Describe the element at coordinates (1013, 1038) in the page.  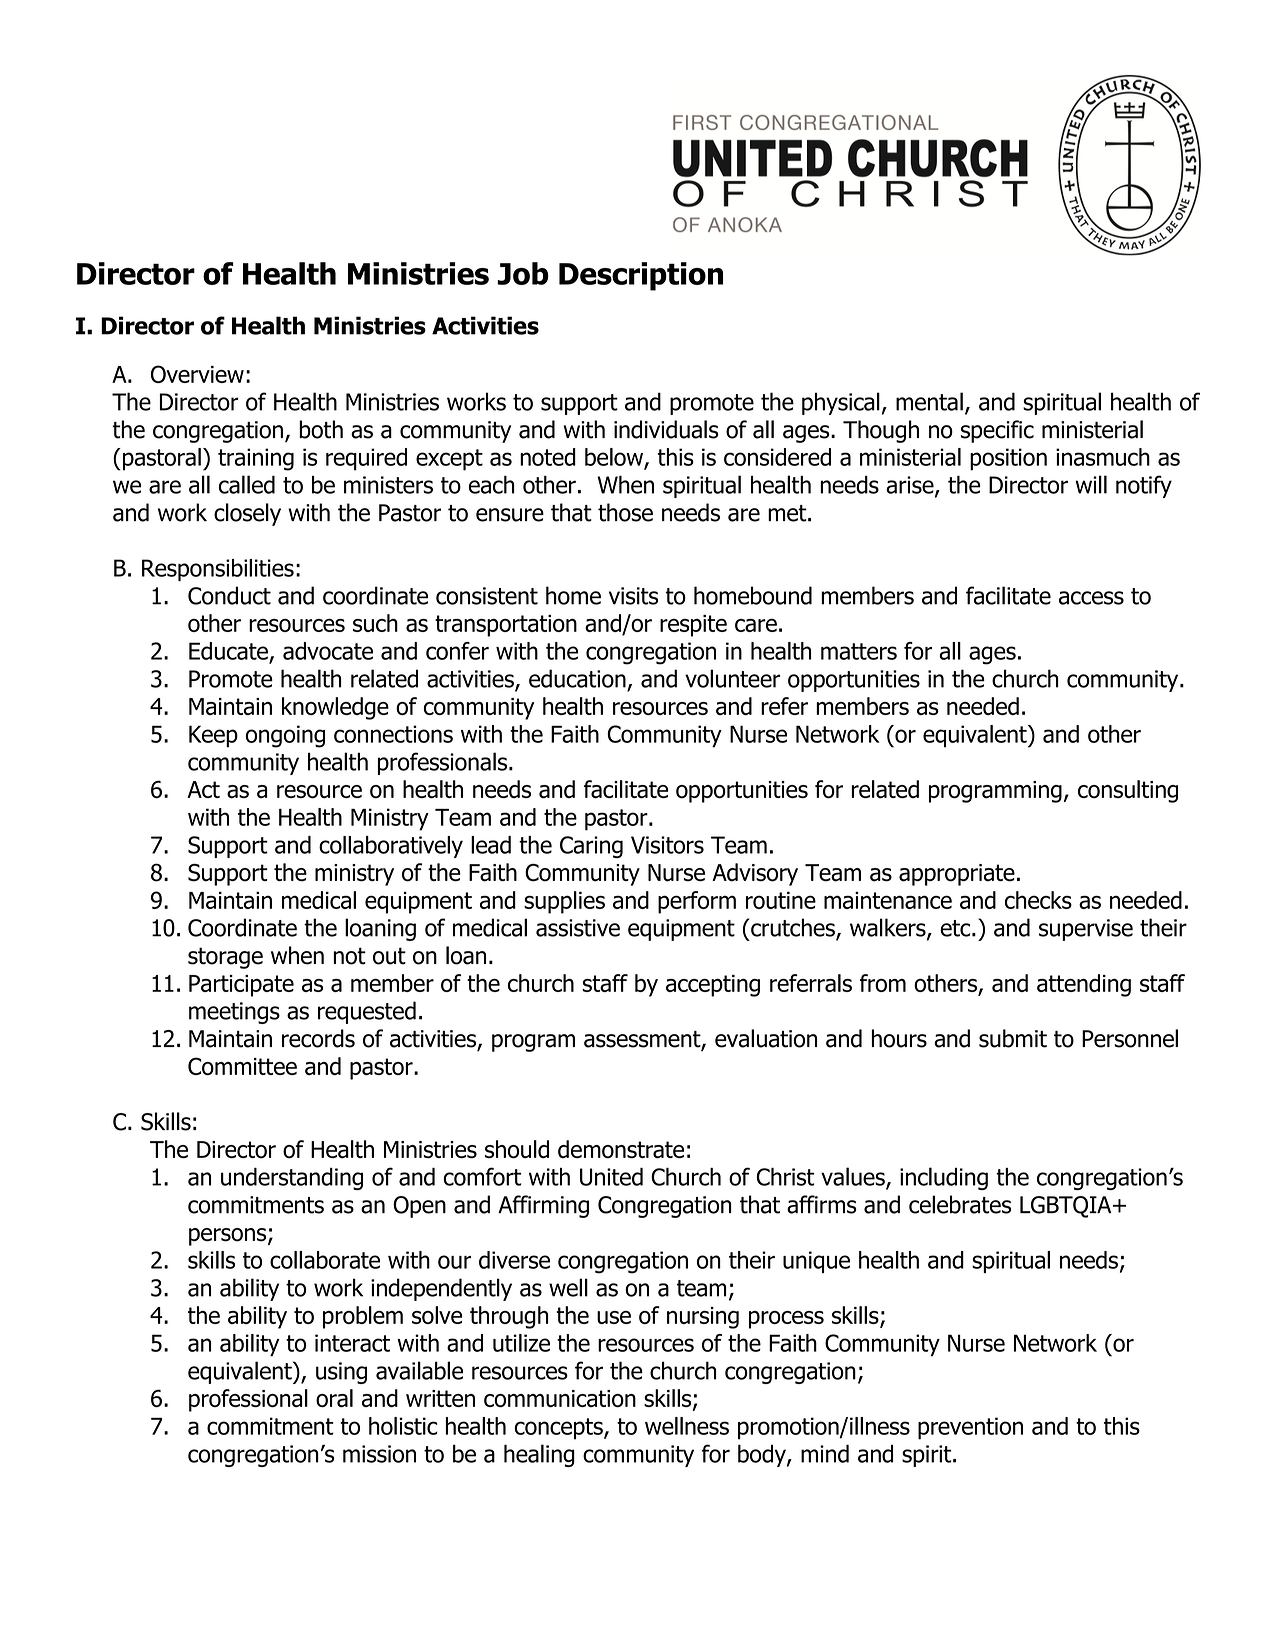
I see `submit` at that location.
